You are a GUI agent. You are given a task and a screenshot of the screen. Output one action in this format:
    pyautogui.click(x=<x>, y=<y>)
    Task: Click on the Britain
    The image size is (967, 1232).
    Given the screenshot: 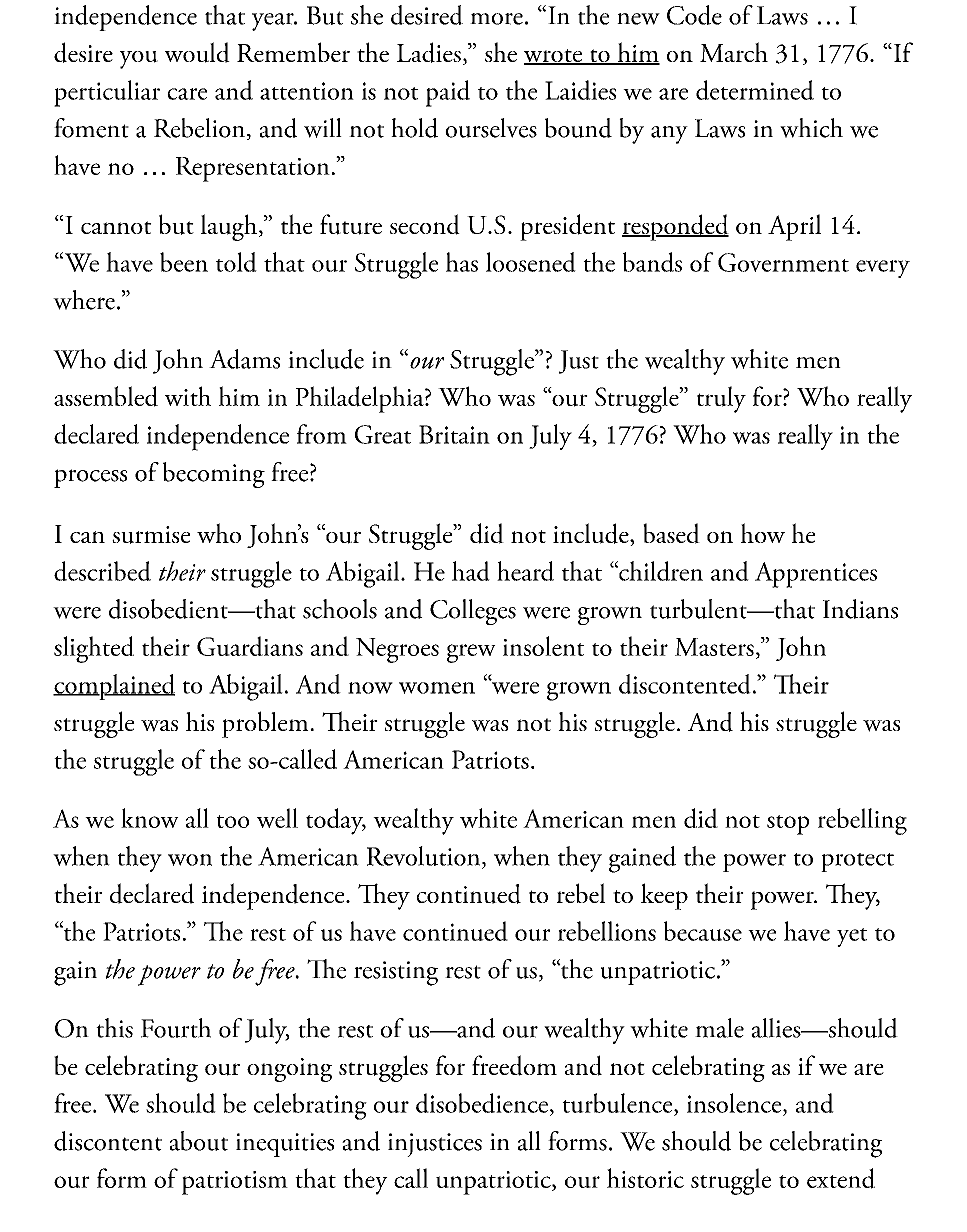 What is the action you would take?
    pyautogui.click(x=454, y=434)
